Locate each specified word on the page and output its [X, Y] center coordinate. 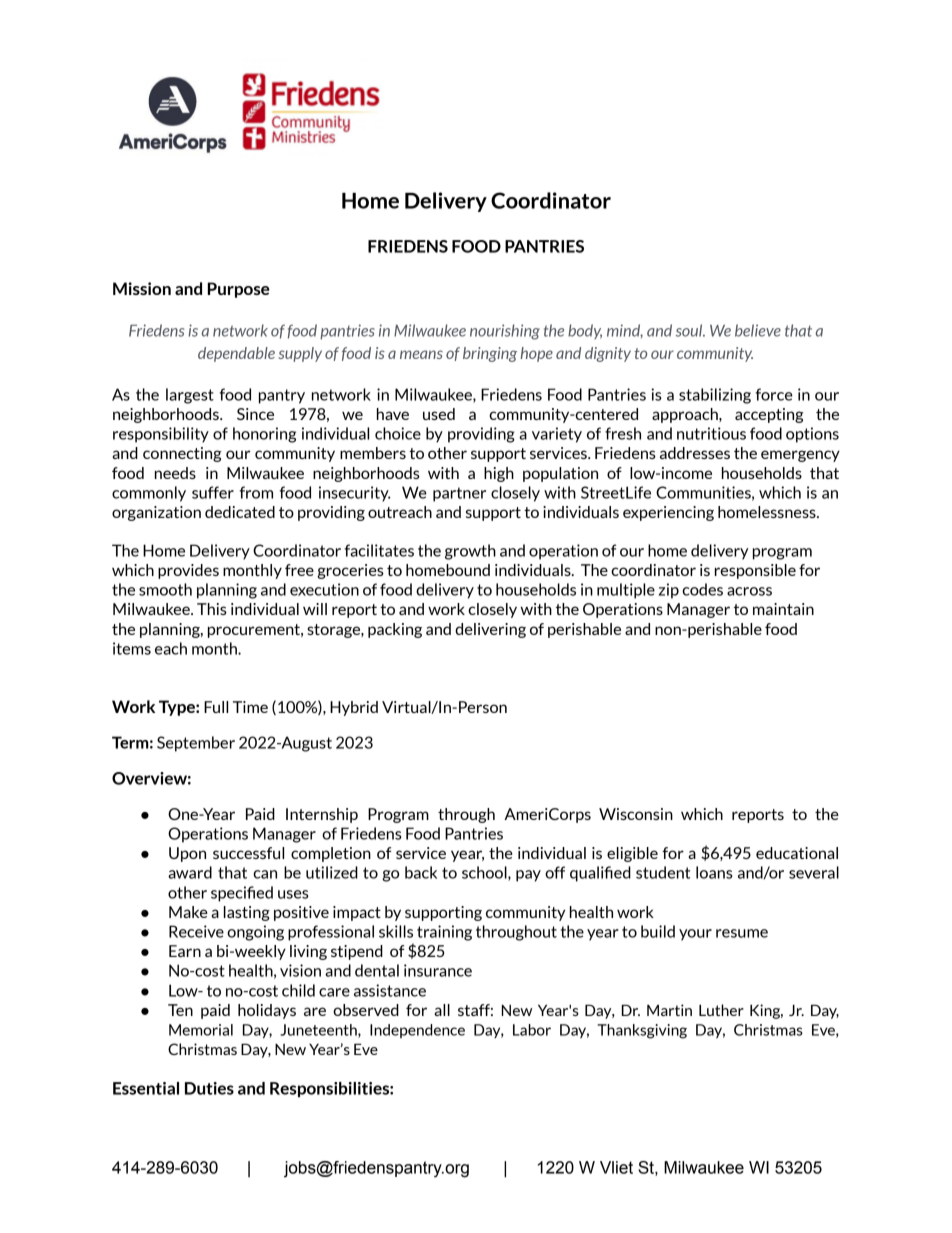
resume [742, 933]
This [212, 609]
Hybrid [354, 708]
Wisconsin [636, 814]
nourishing [505, 332]
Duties [209, 1088]
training [444, 933]
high [499, 474]
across [749, 591]
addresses [695, 453]
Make [188, 912]
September [196, 744]
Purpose [238, 290]
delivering [490, 630]
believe [758, 330]
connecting [182, 454]
